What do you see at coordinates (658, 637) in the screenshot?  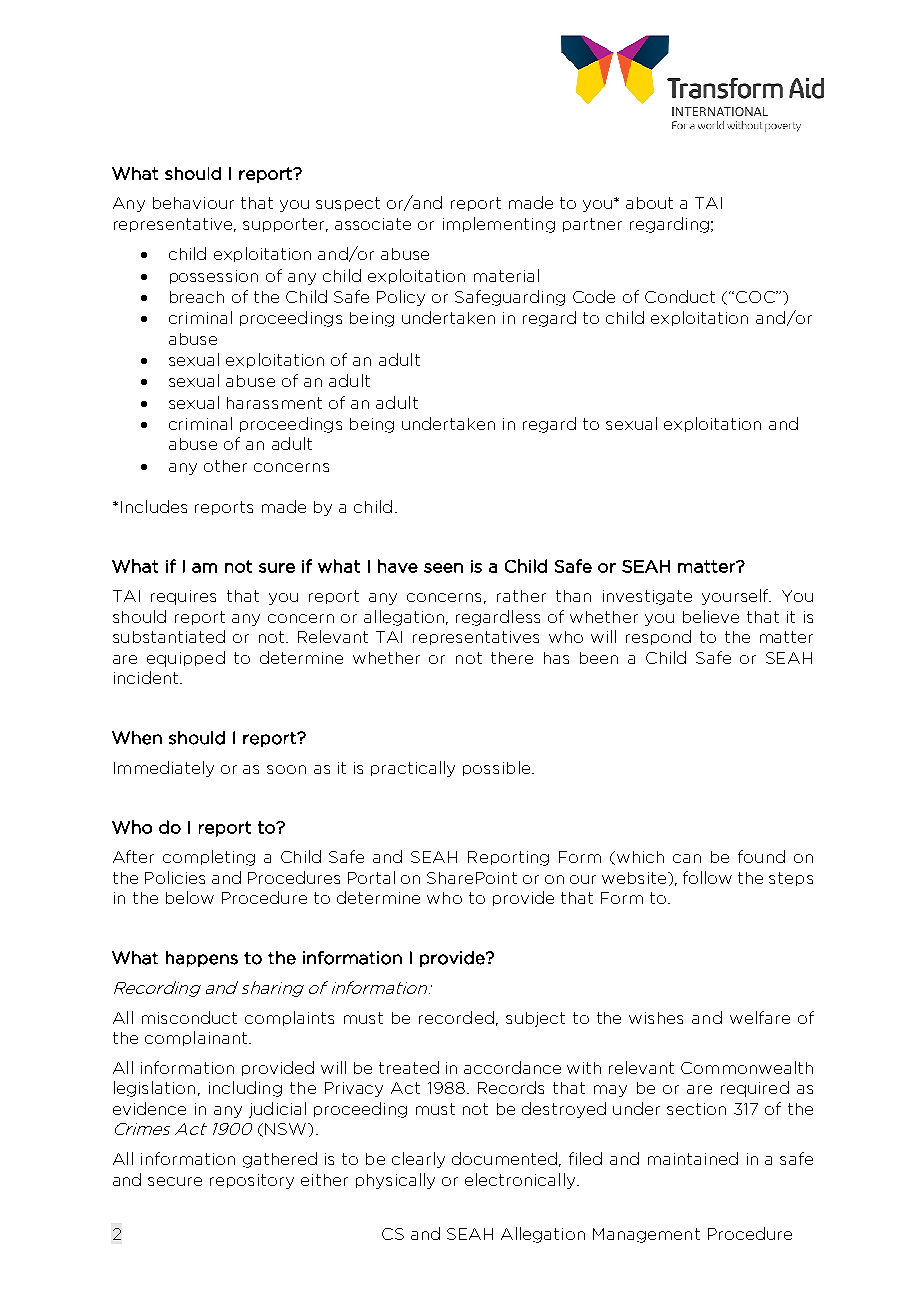 I see `respond` at bounding box center [658, 637].
